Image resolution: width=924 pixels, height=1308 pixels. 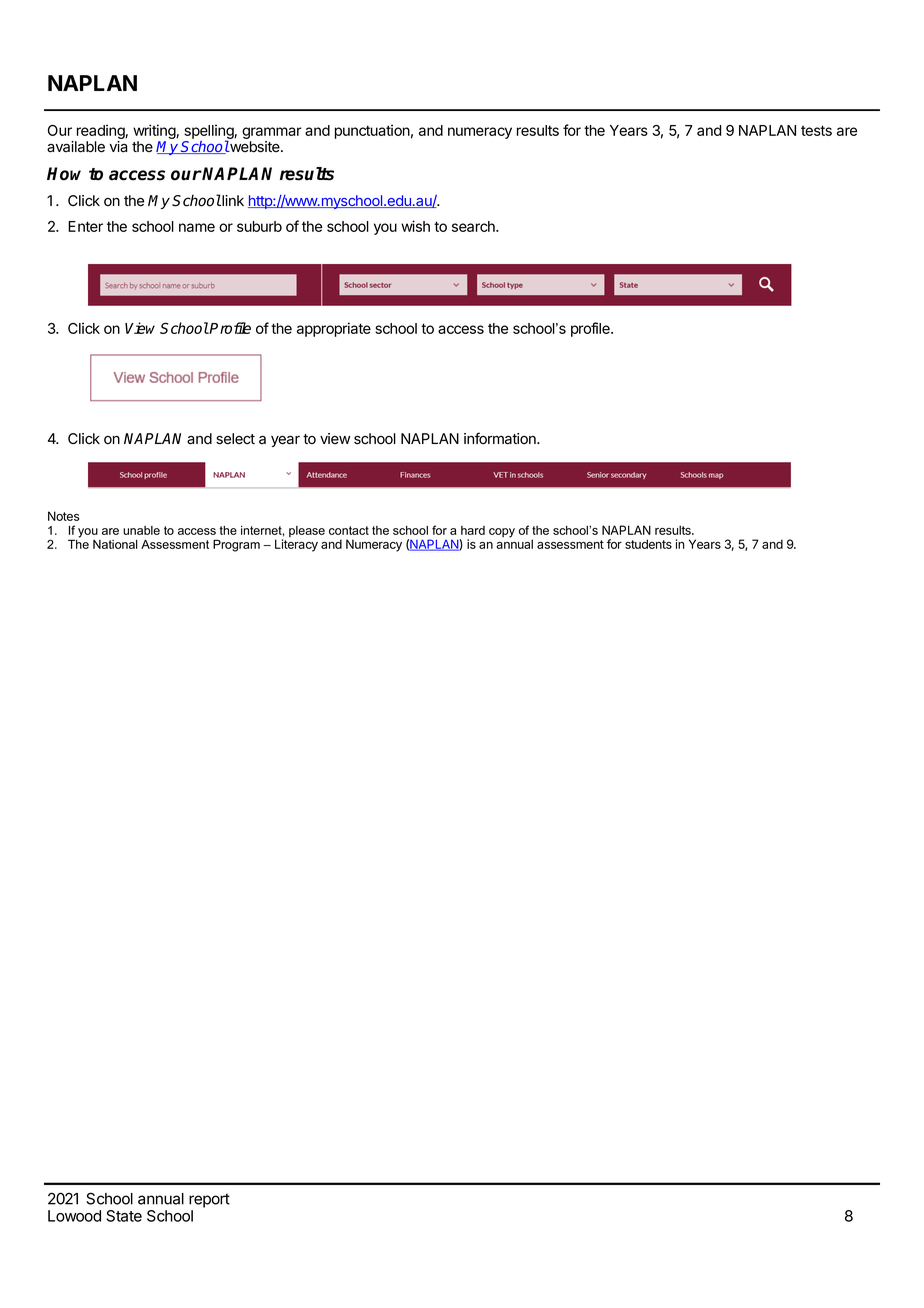 I want to click on State, so click(x=124, y=1216).
